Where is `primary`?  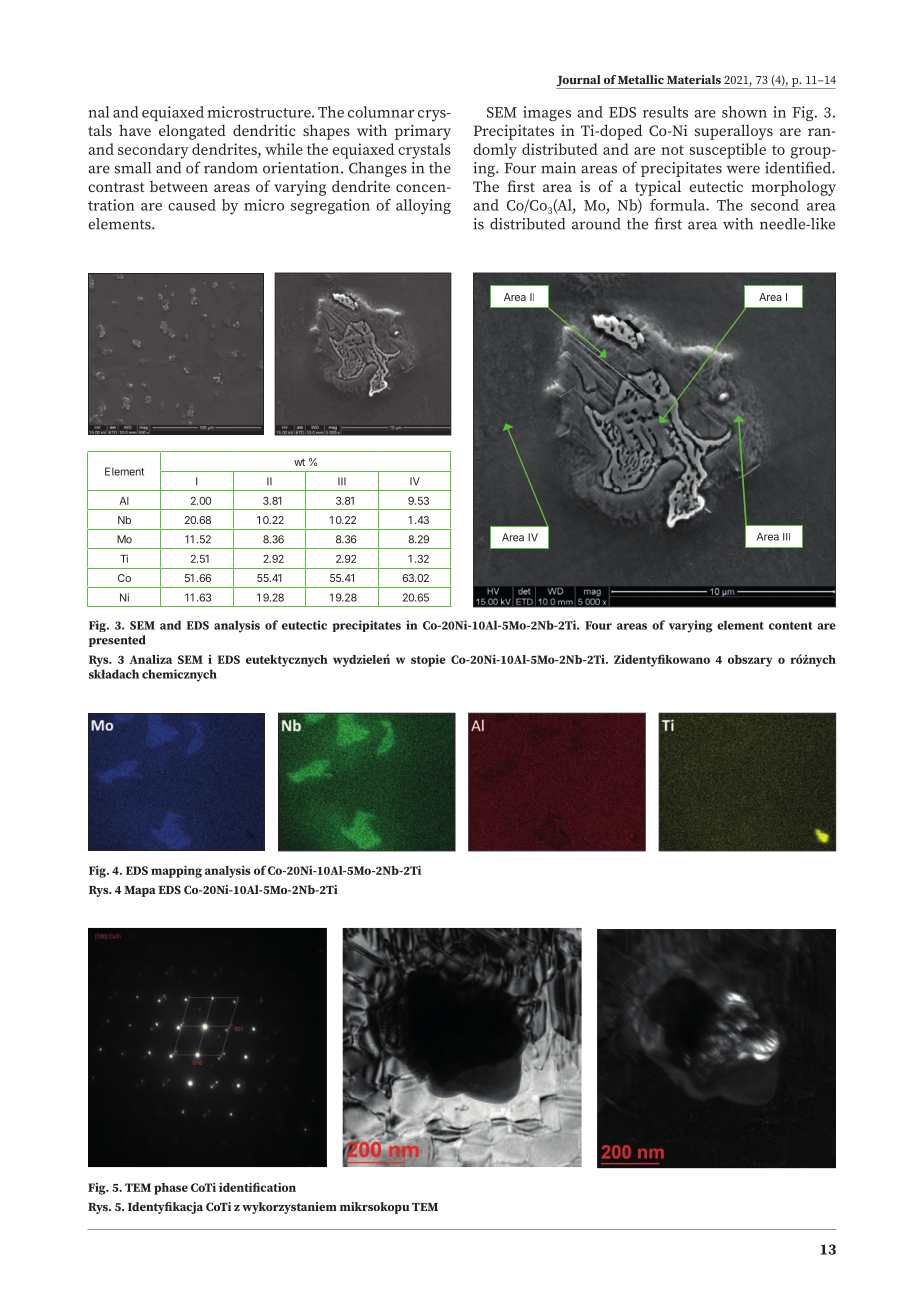
primary is located at coordinates (423, 132).
